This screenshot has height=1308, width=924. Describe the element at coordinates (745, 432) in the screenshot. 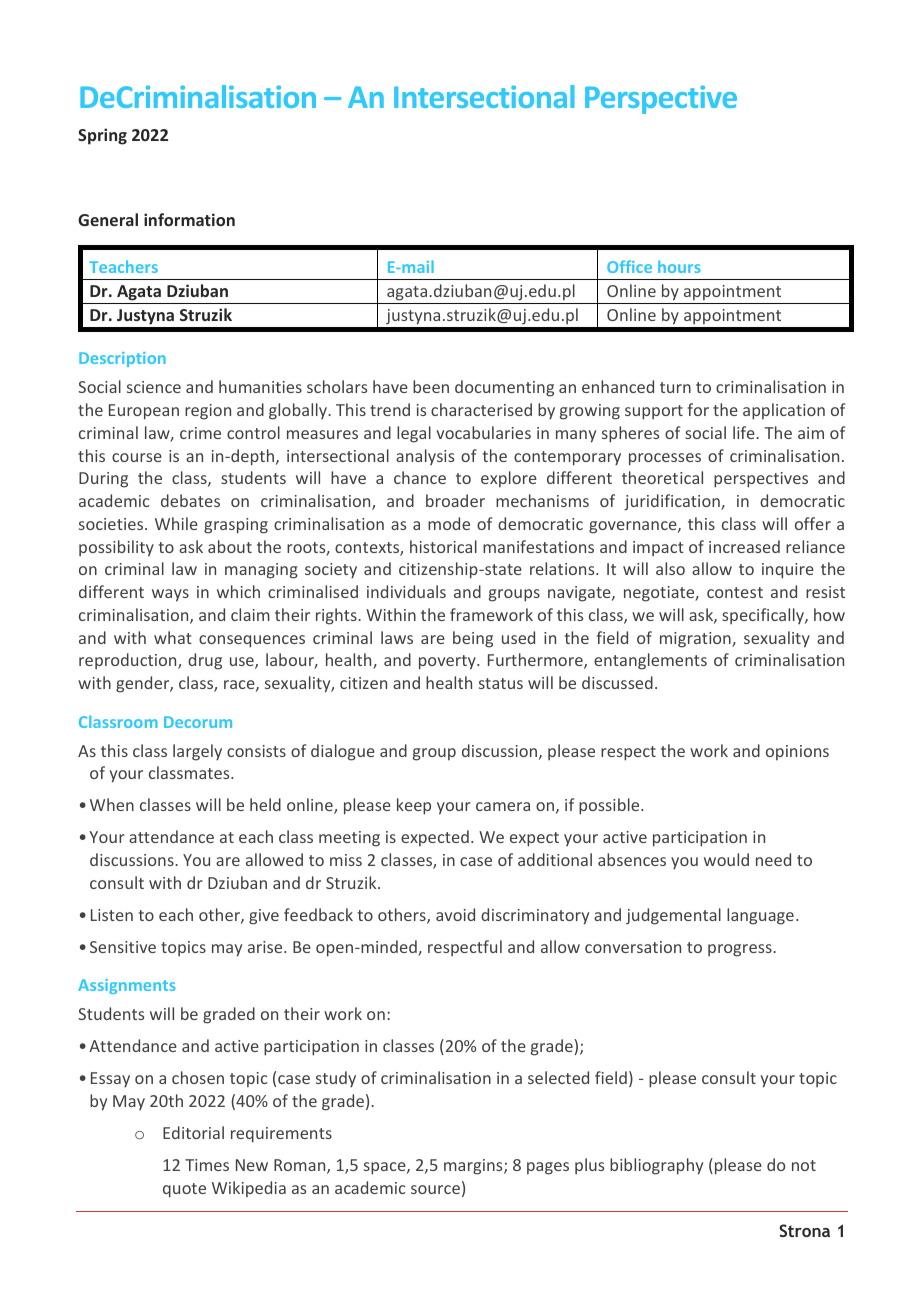

I see `life` at that location.
